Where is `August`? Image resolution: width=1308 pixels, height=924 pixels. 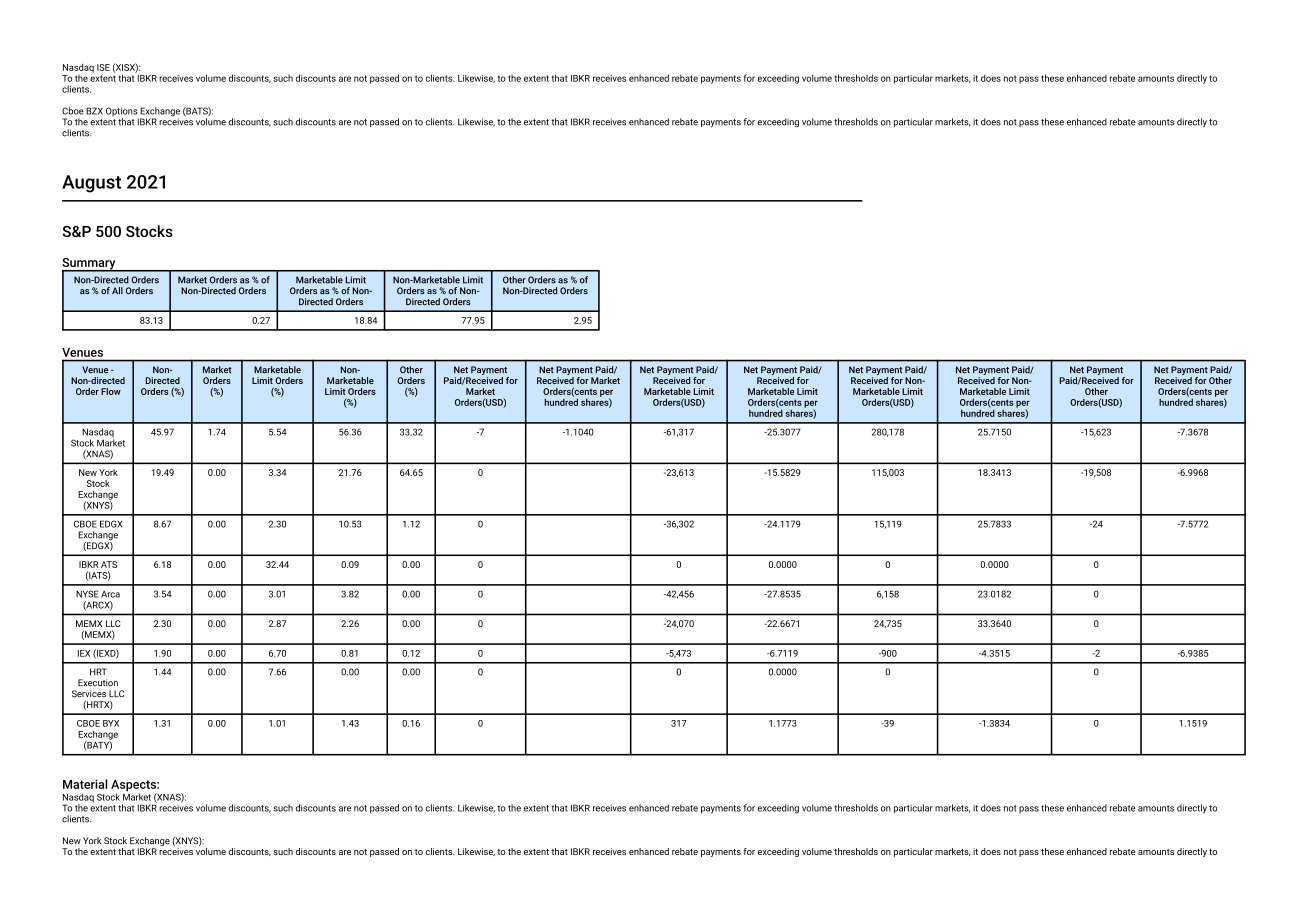
August is located at coordinates (91, 184).
